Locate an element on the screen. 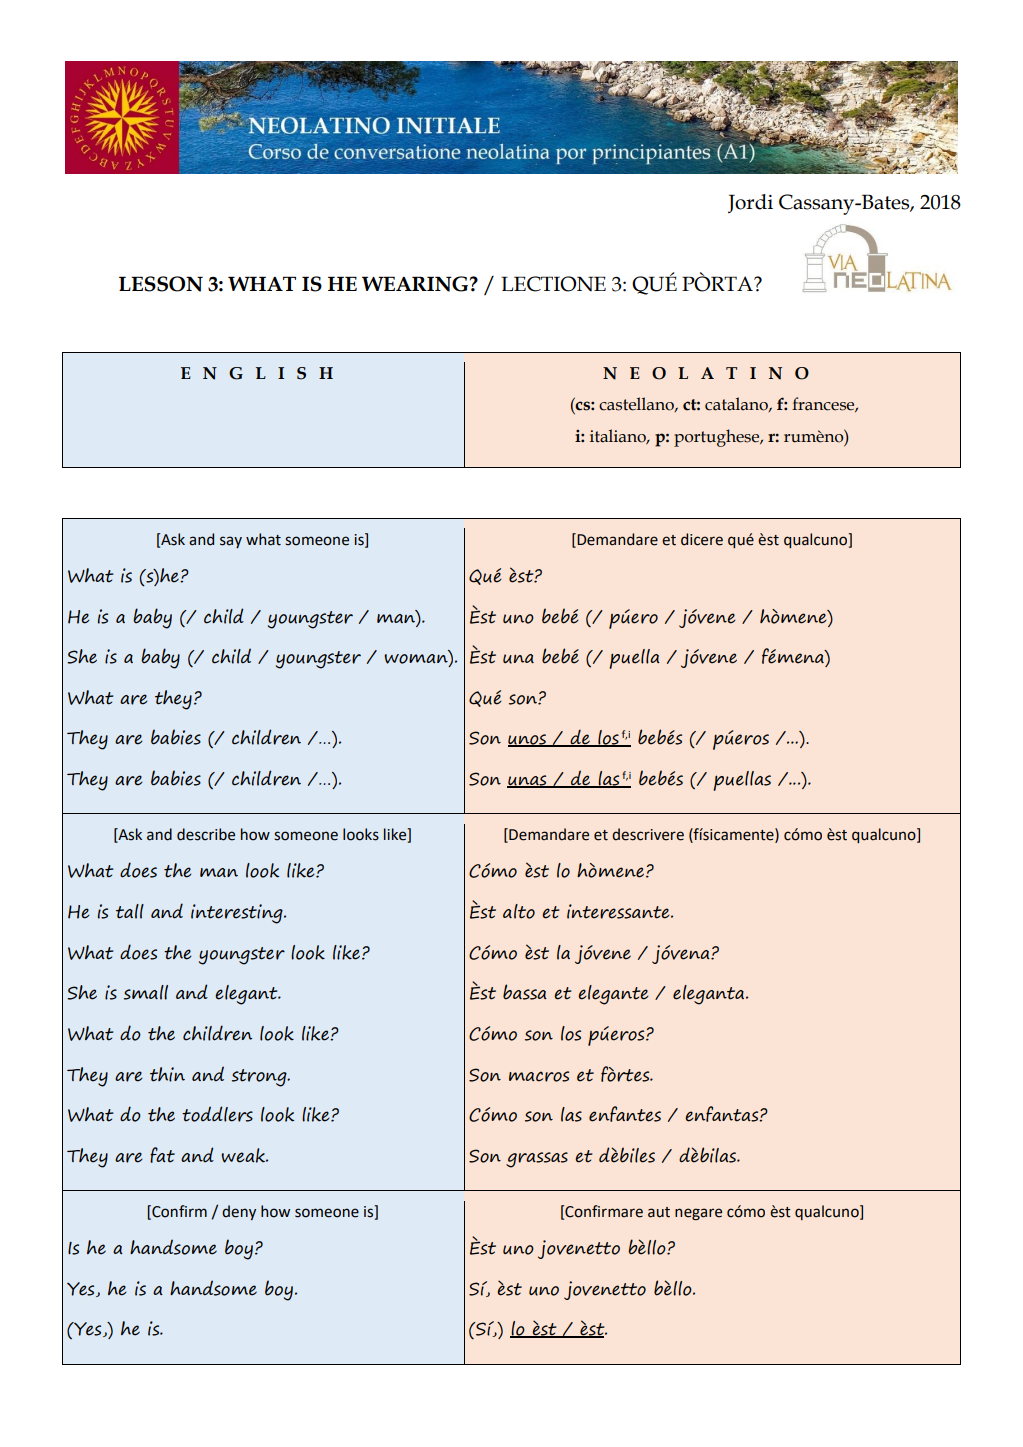 The image size is (1023, 1447). LESSON is located at coordinates (161, 284).
